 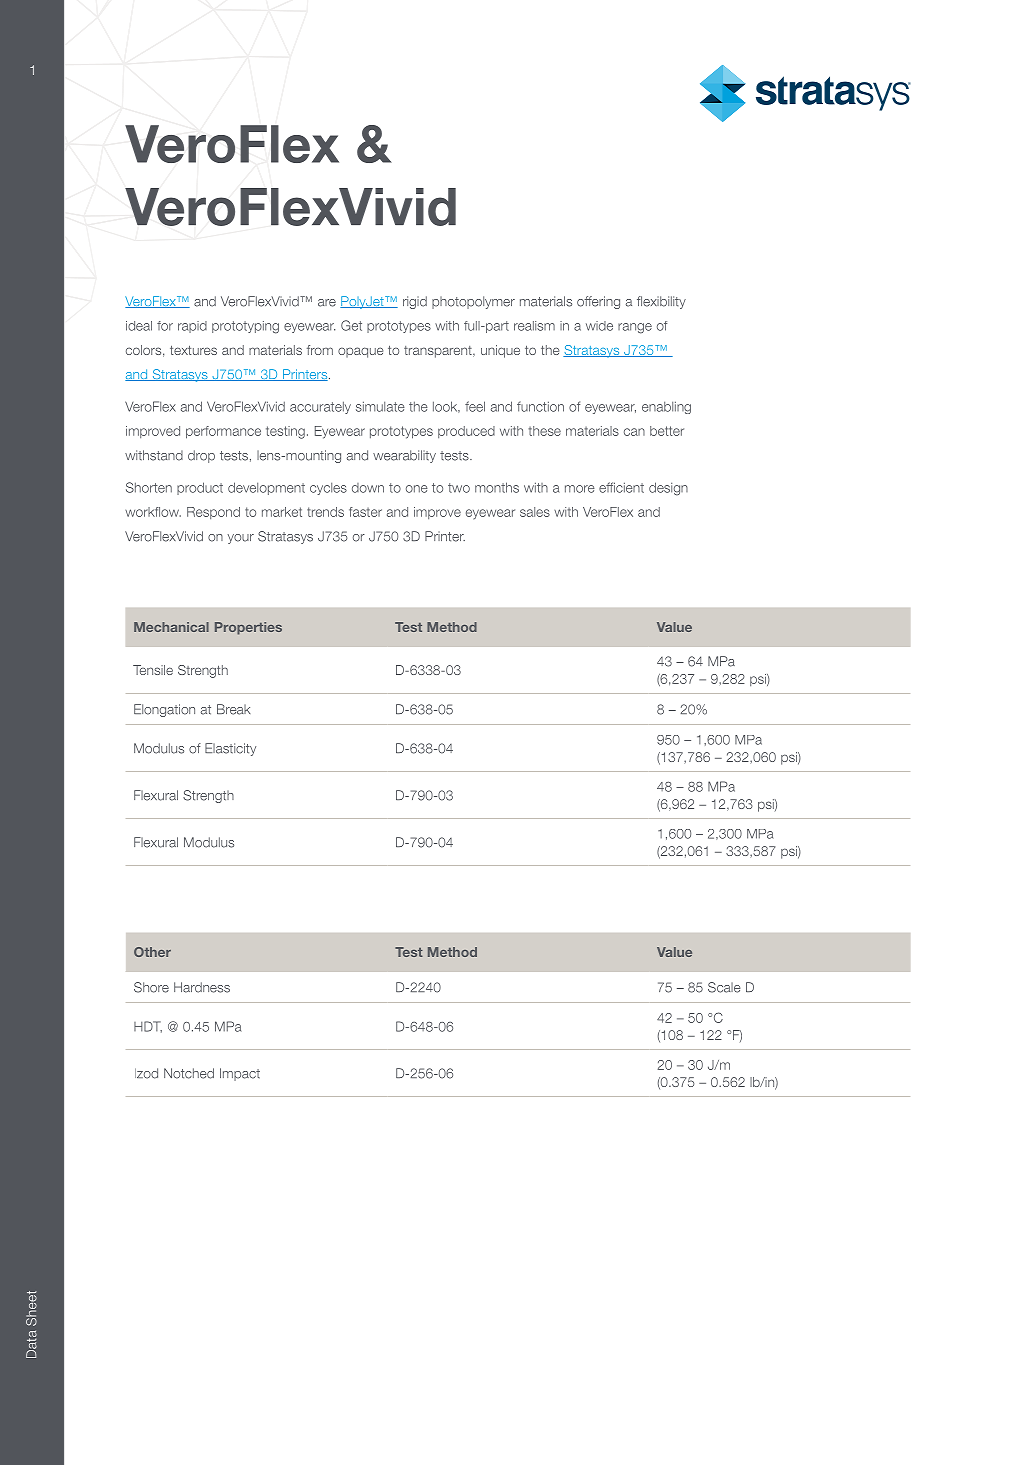 I want to click on Notched, so click(x=189, y=1073).
